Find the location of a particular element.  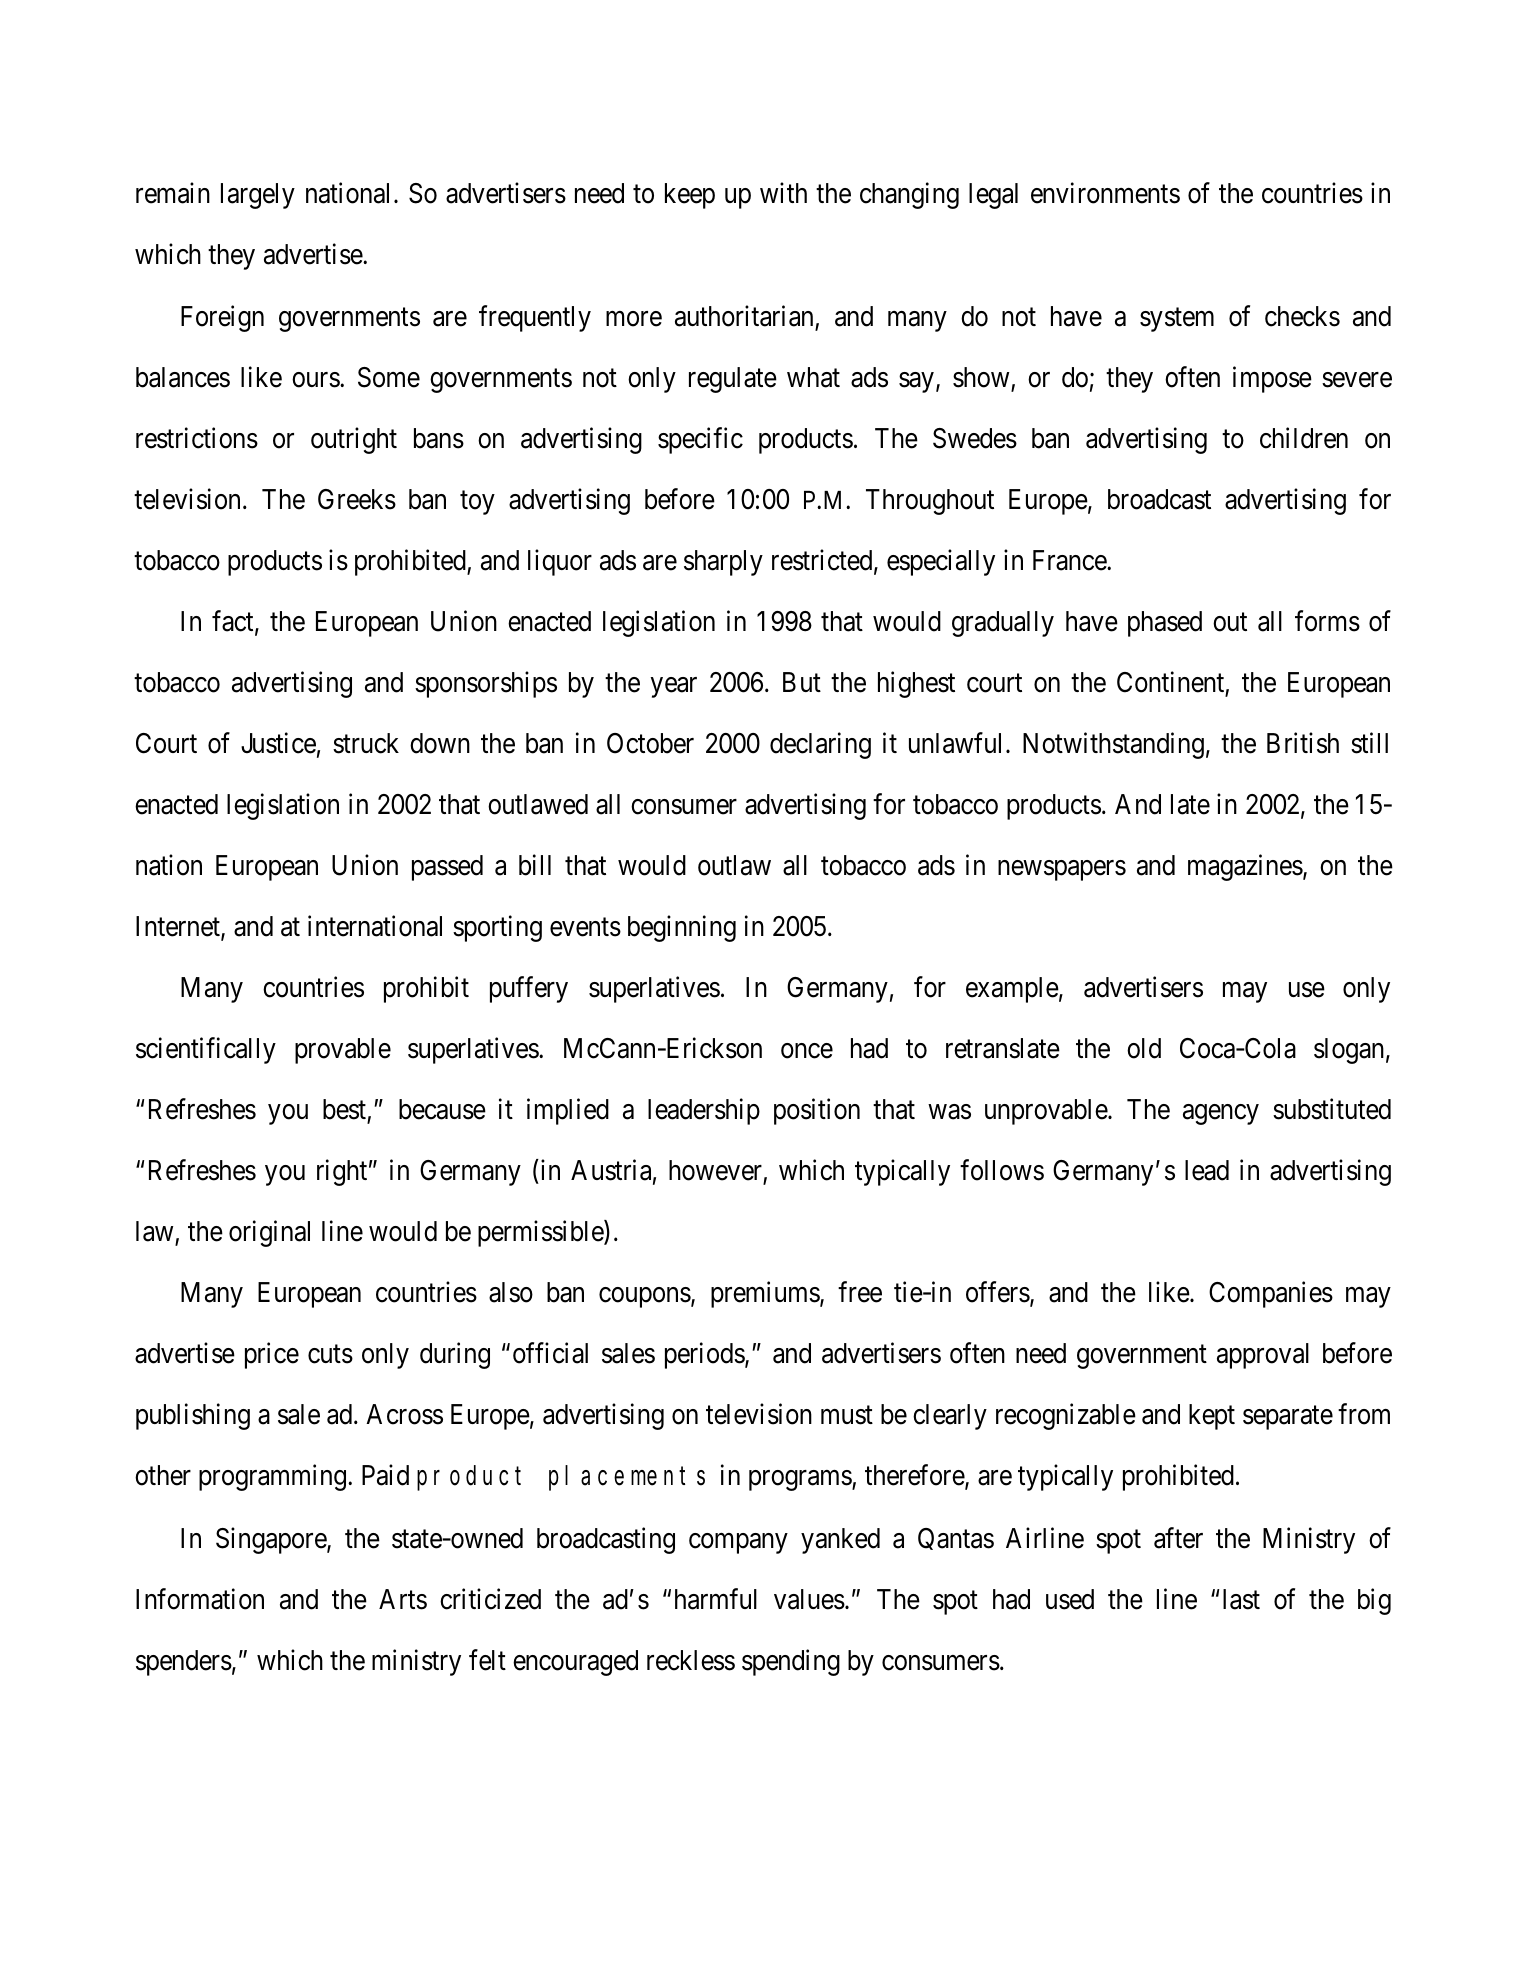

But is located at coordinates (802, 682).
